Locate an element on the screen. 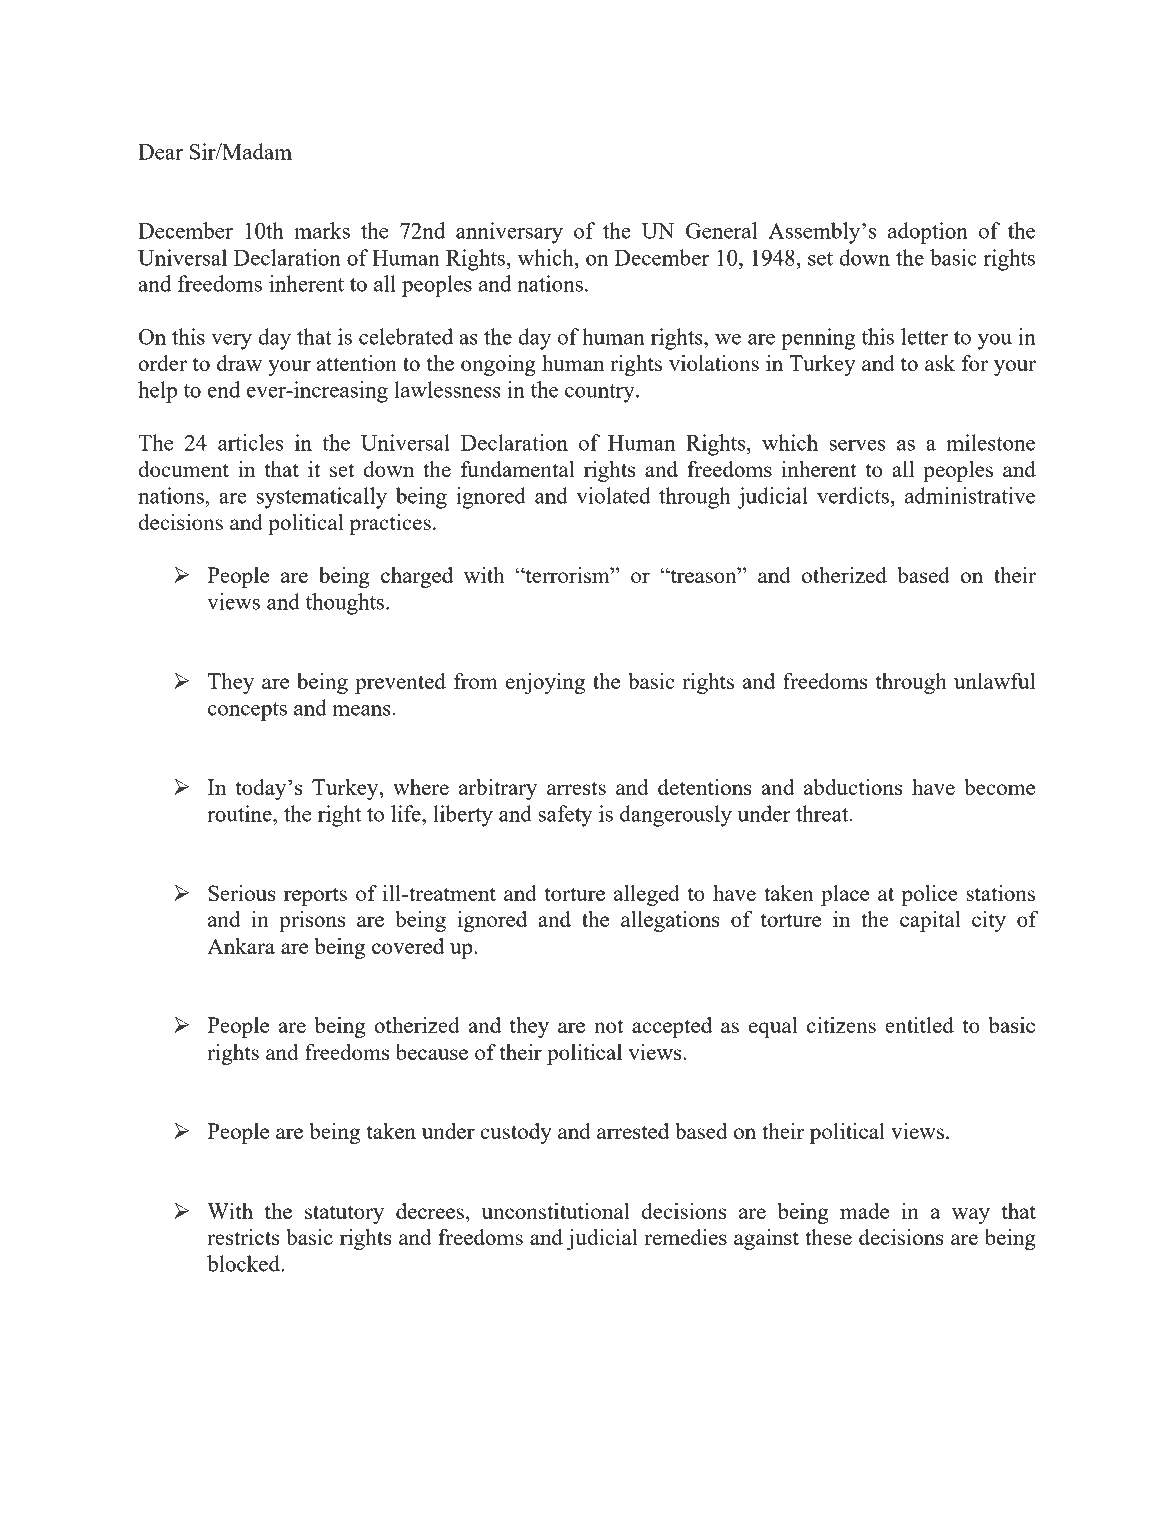  restricts is located at coordinates (243, 1237).
